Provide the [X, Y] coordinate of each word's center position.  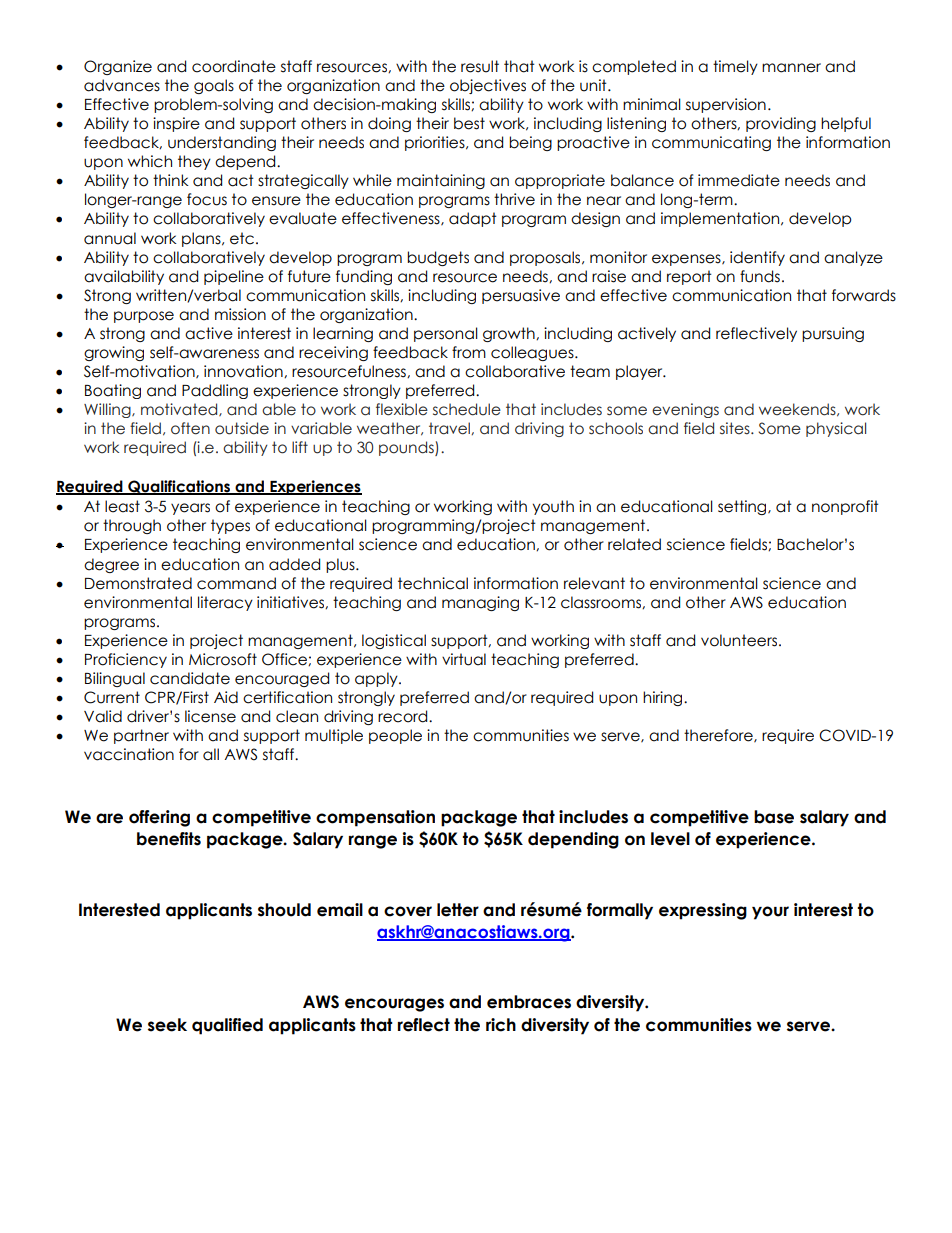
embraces [529, 1002]
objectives [488, 86]
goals [214, 86]
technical [433, 583]
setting [743, 507]
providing [781, 124]
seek [167, 1025]
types [230, 526]
